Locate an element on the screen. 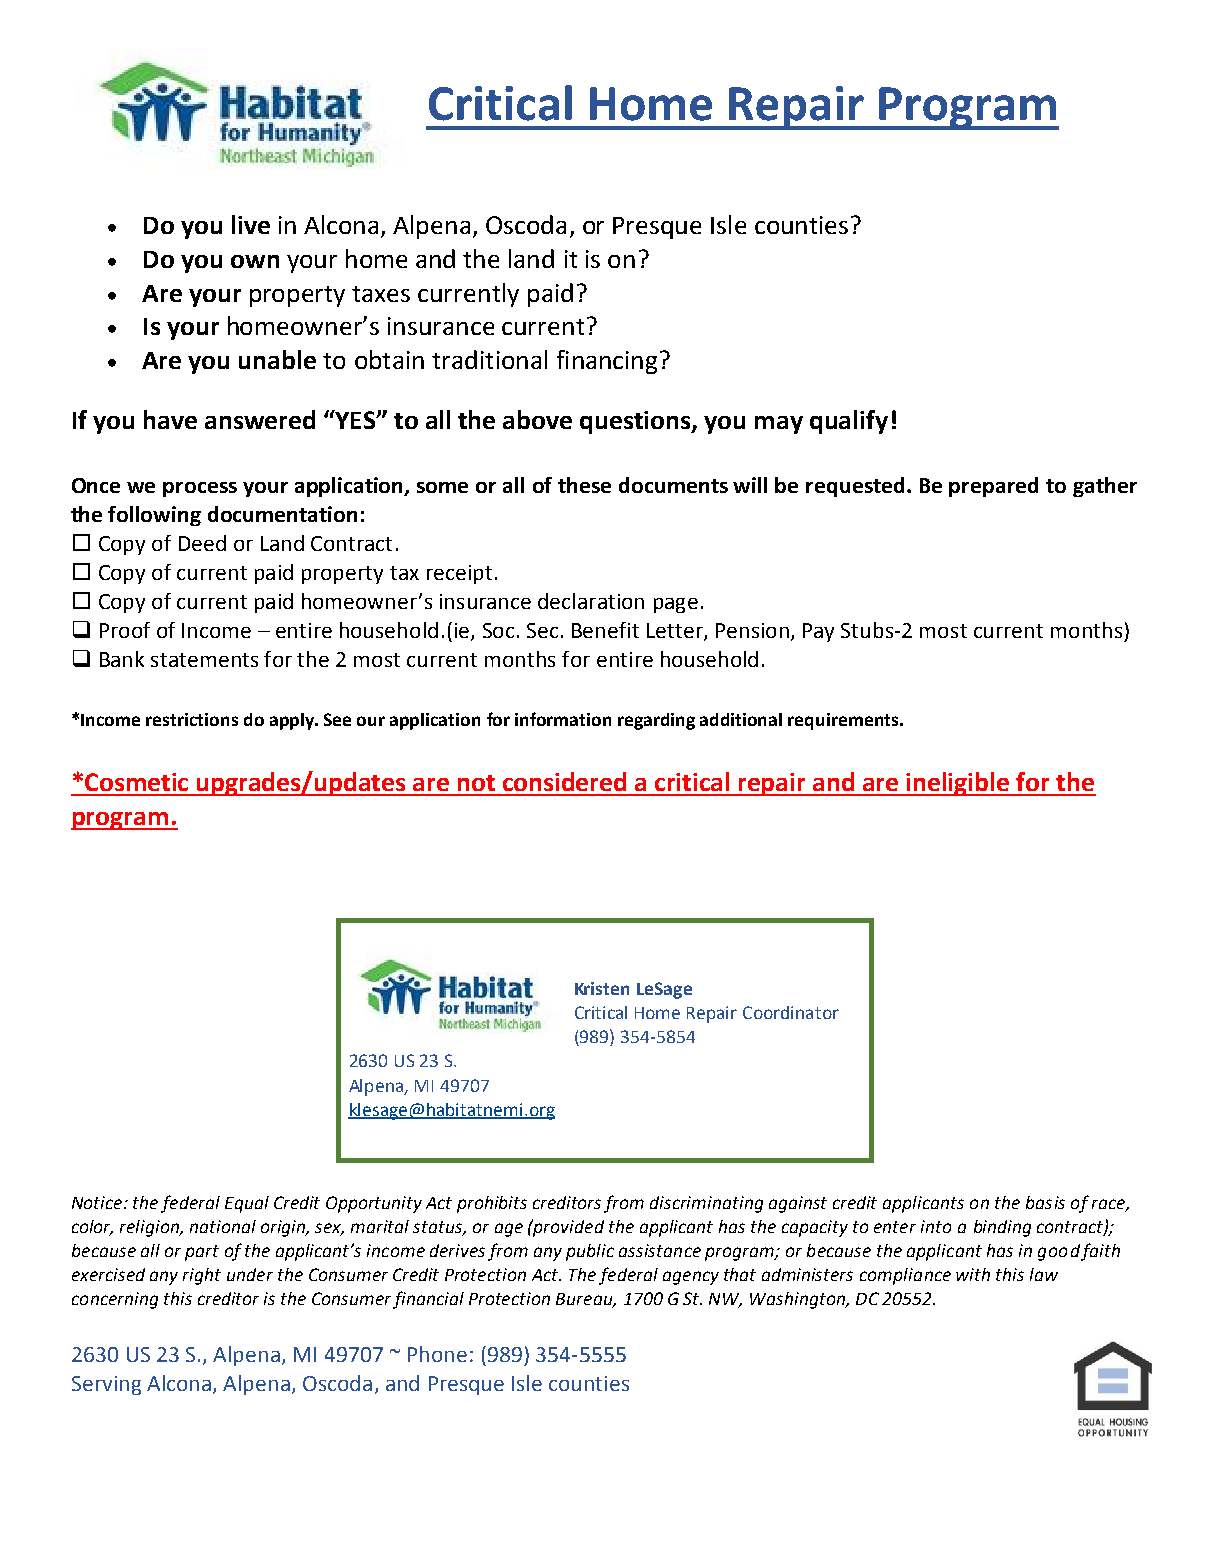  Serving is located at coordinates (106, 1385).
